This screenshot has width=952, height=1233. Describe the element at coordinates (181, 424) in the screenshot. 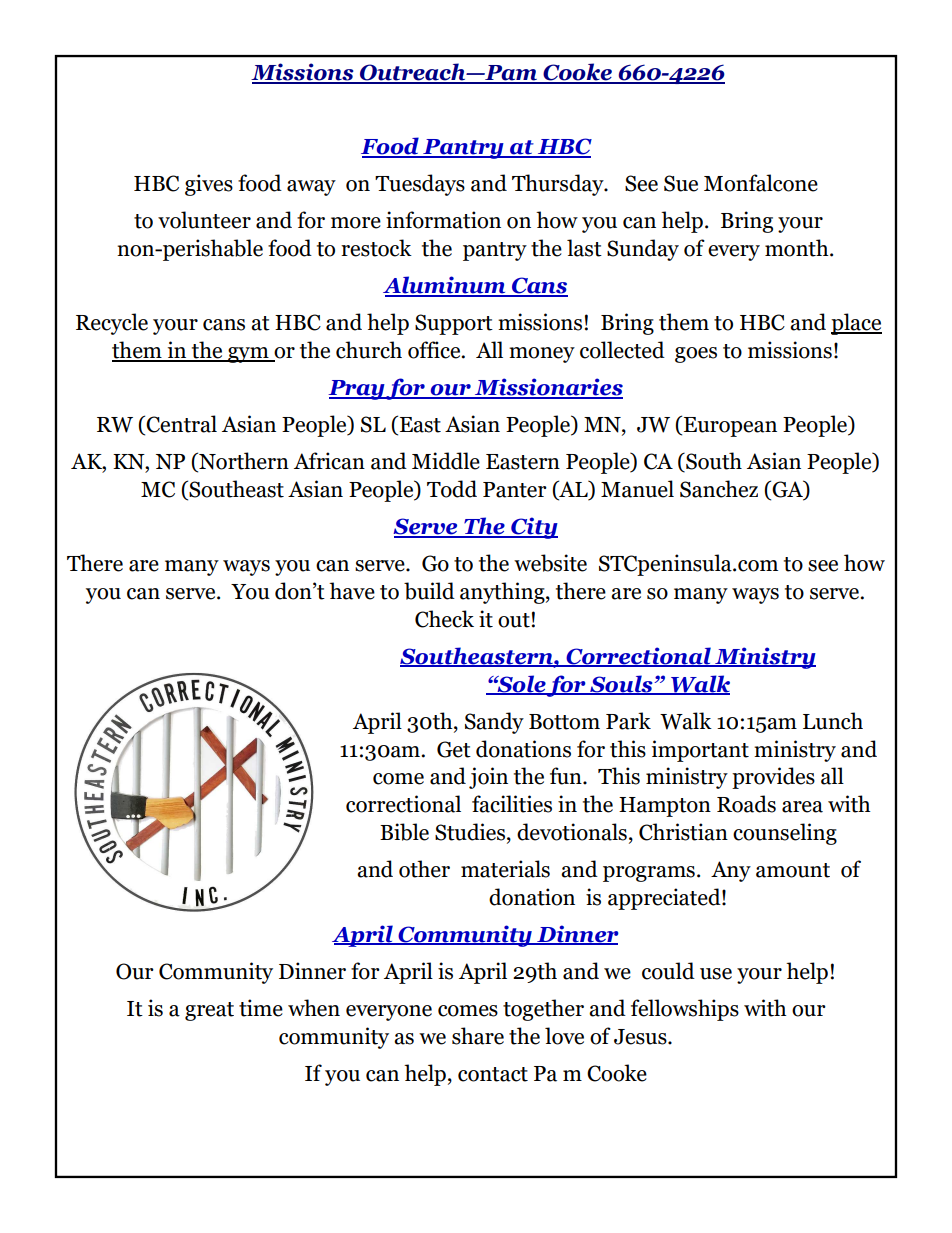

I see `Central` at that location.
